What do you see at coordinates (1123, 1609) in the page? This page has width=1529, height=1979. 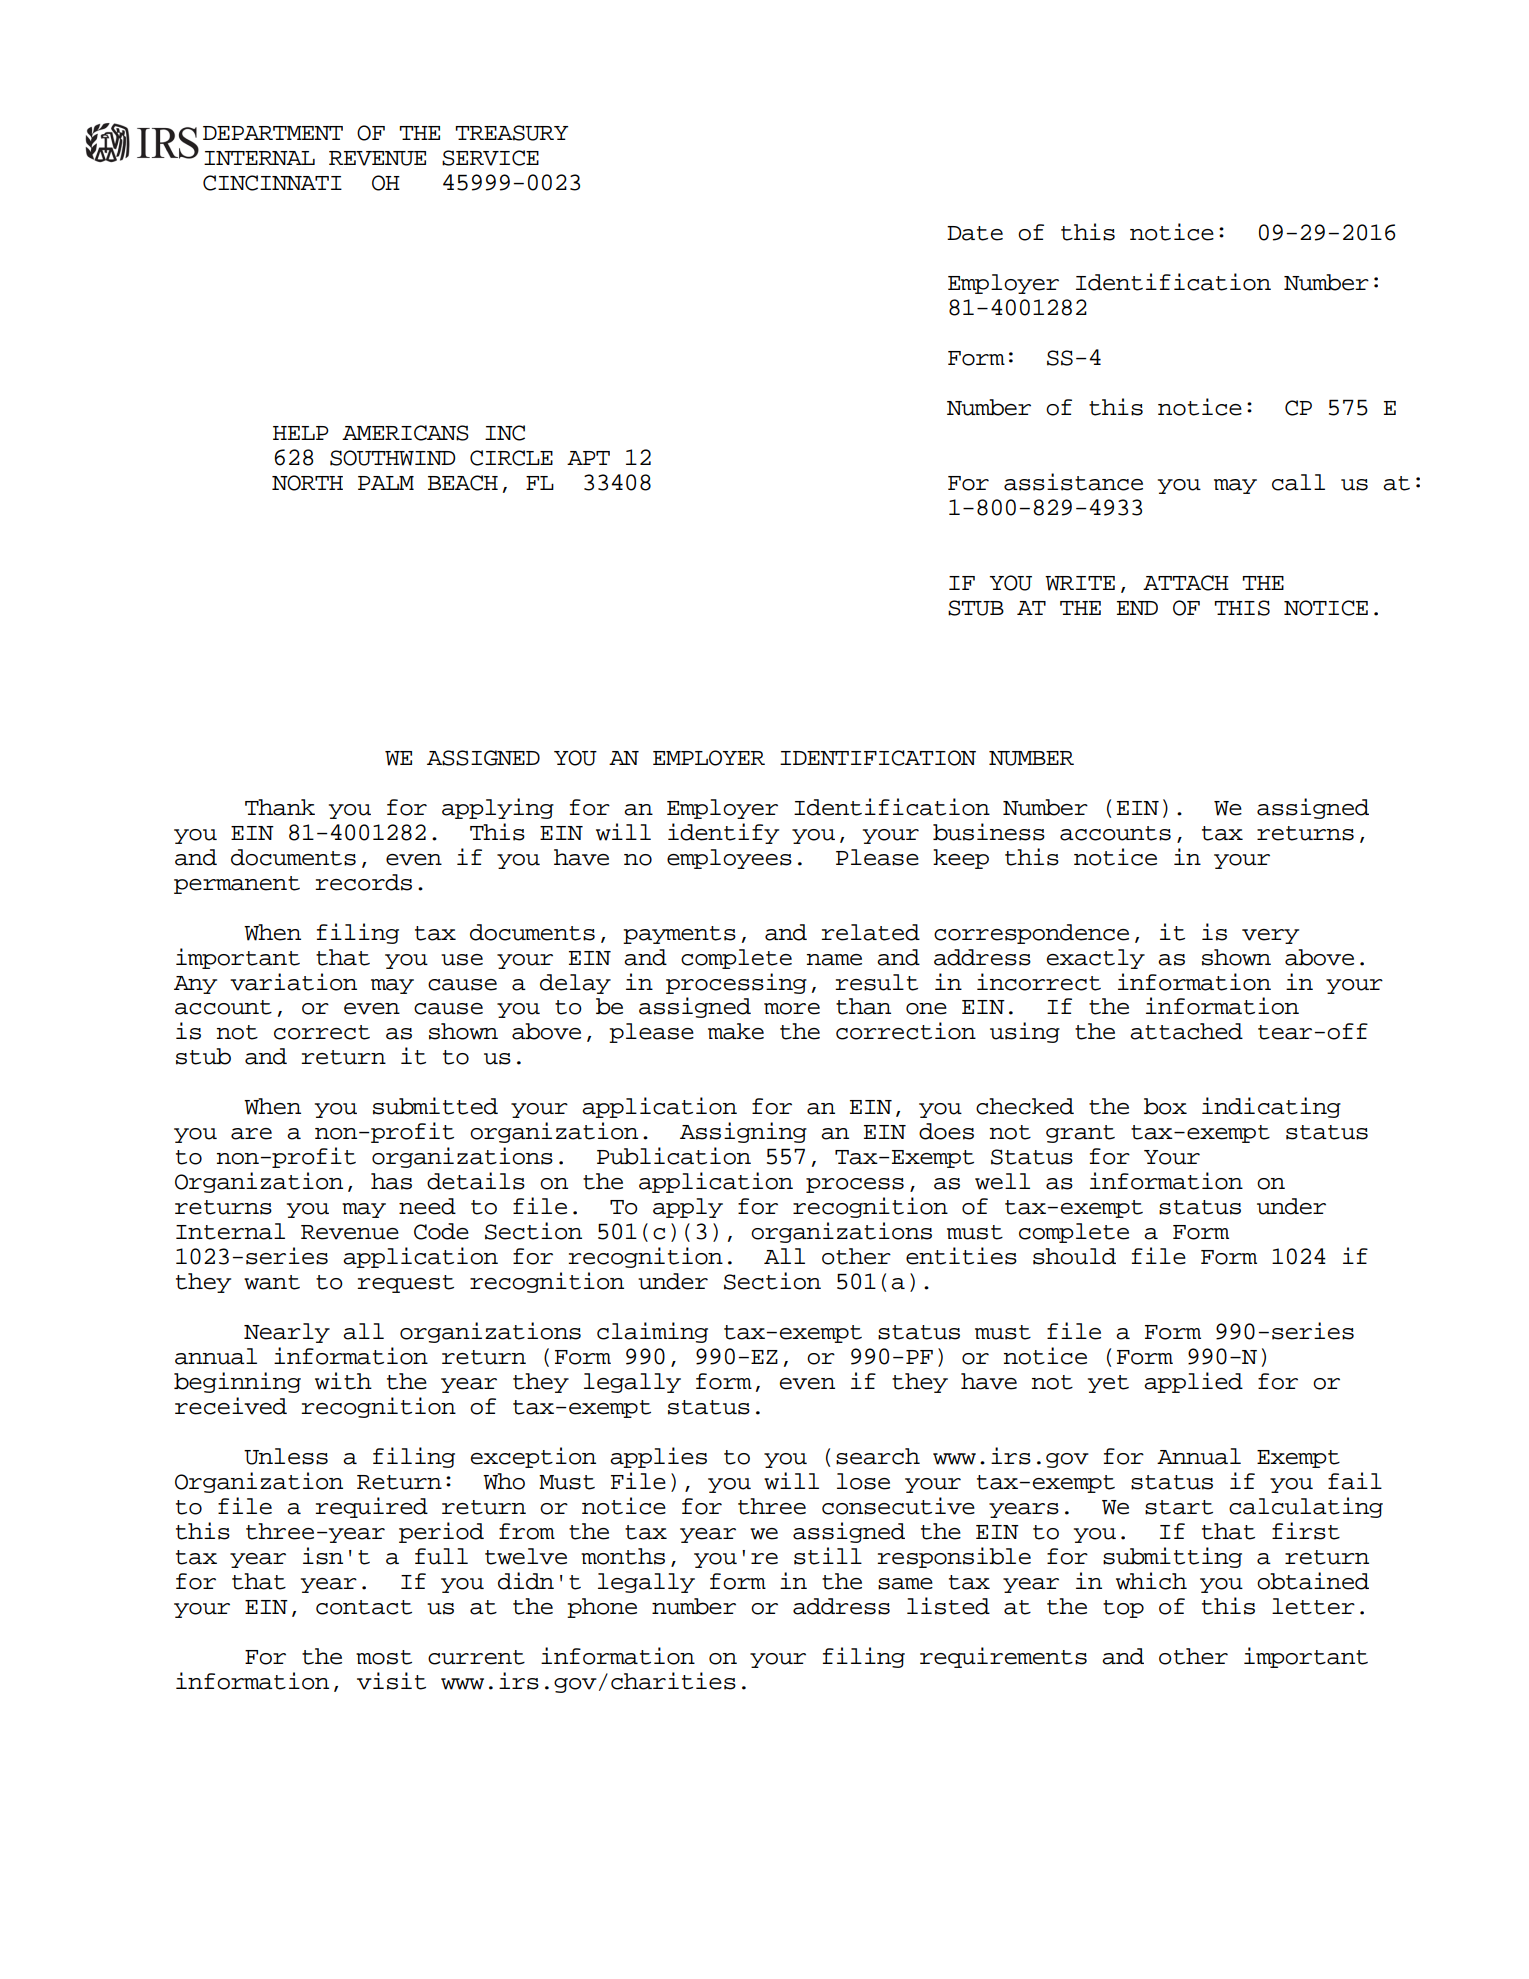 I see `top` at bounding box center [1123, 1609].
